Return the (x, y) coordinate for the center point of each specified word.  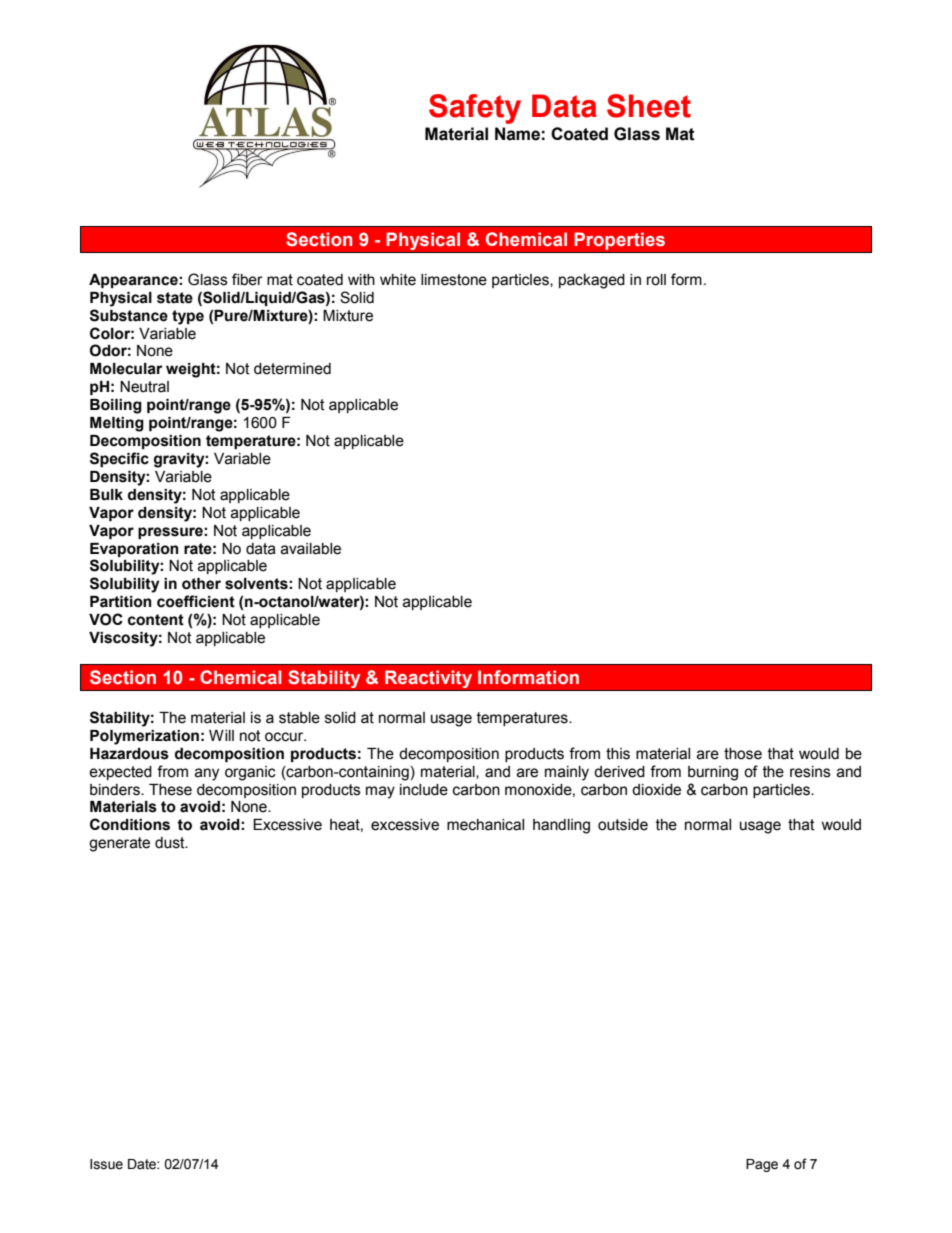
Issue (106, 1164)
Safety (475, 109)
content (156, 620)
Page (762, 1165)
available (311, 549)
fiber (247, 279)
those (743, 754)
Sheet (649, 106)
